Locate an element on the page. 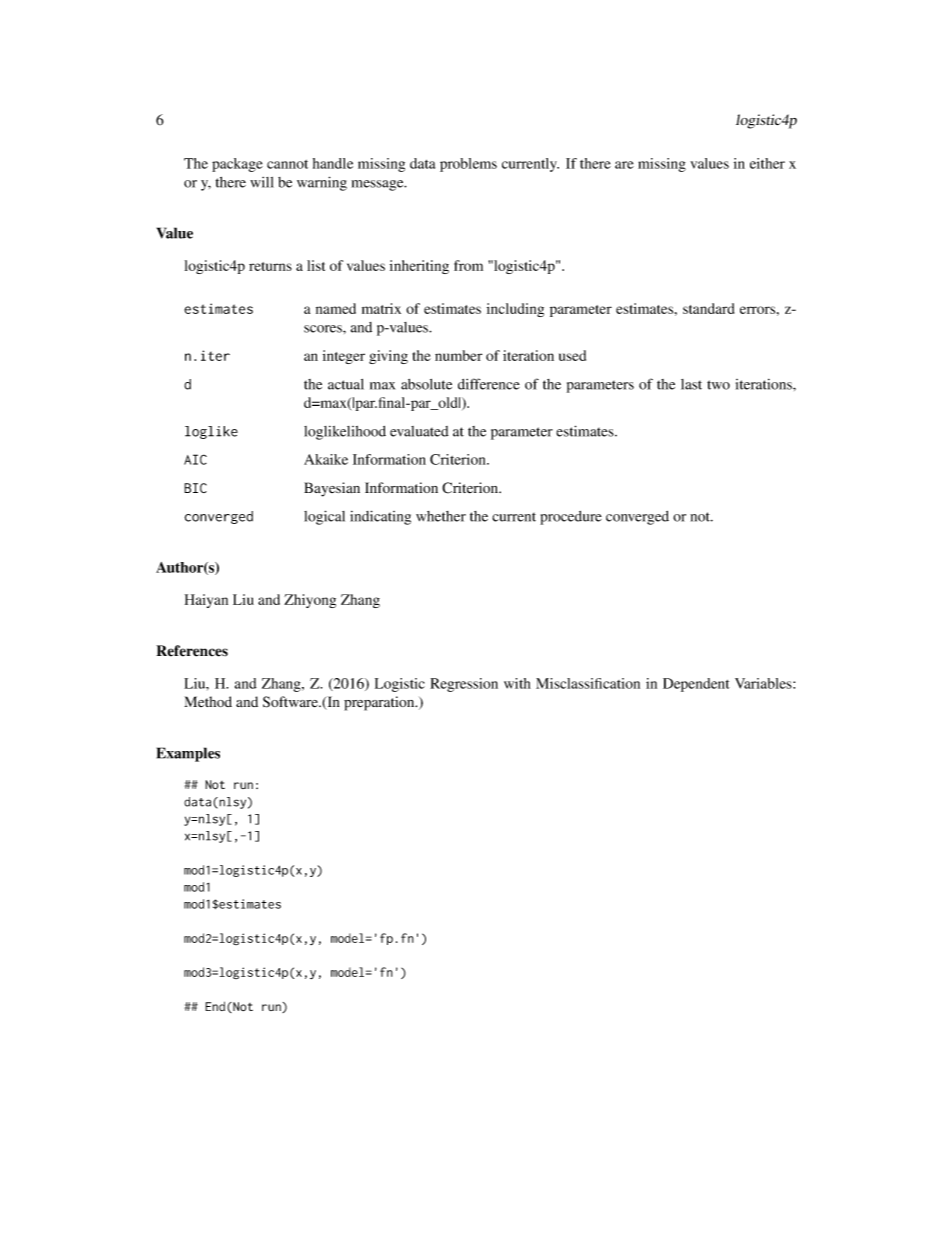 This document has width=952, height=1233. problems is located at coordinates (468, 165).
